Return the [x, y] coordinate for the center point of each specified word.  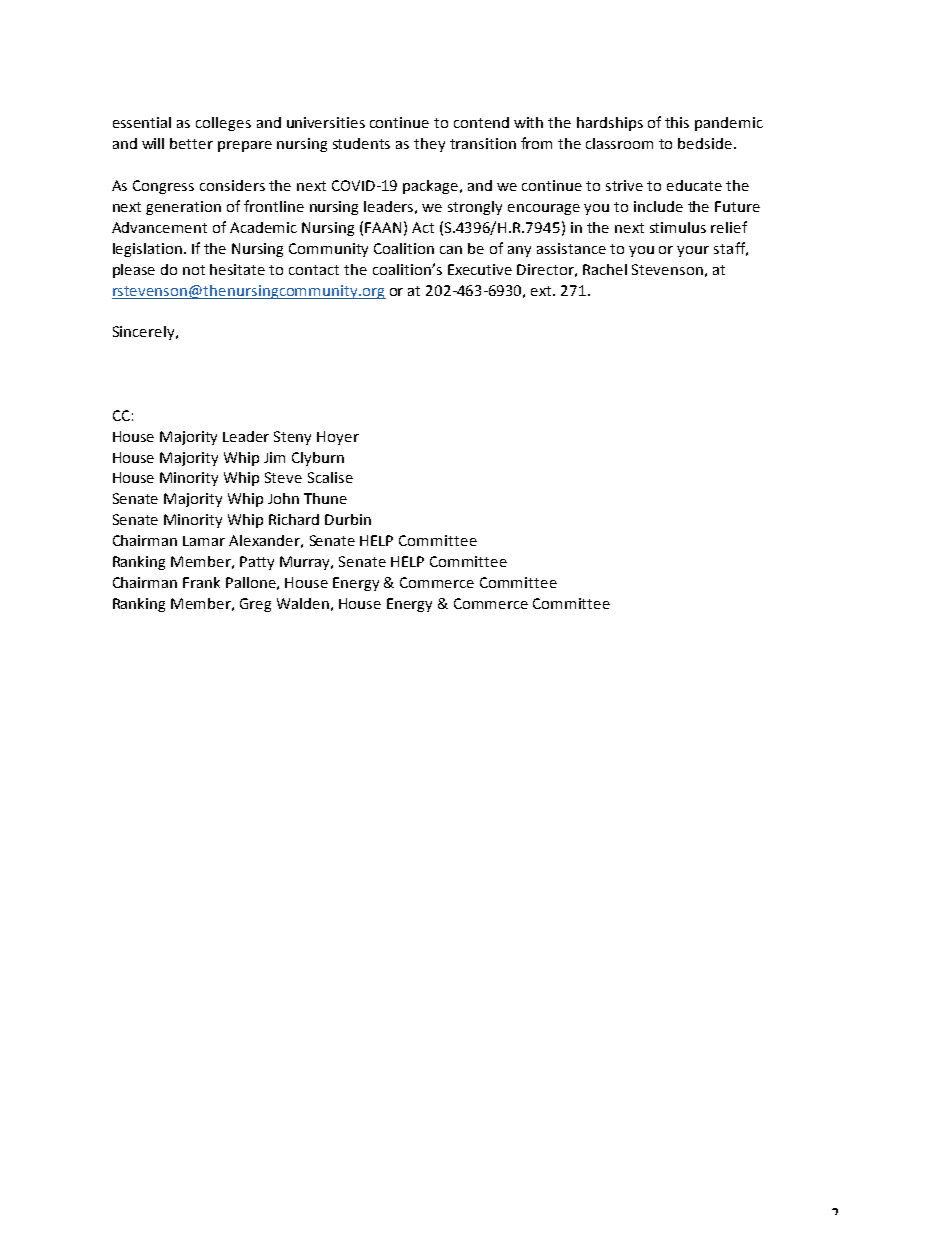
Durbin [348, 519]
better [191, 143]
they [429, 145]
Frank [201, 582]
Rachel [605, 269]
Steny [292, 438]
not [194, 270]
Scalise [330, 477]
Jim [274, 457]
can [451, 250]
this [677, 122]
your [693, 251]
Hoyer [338, 438]
